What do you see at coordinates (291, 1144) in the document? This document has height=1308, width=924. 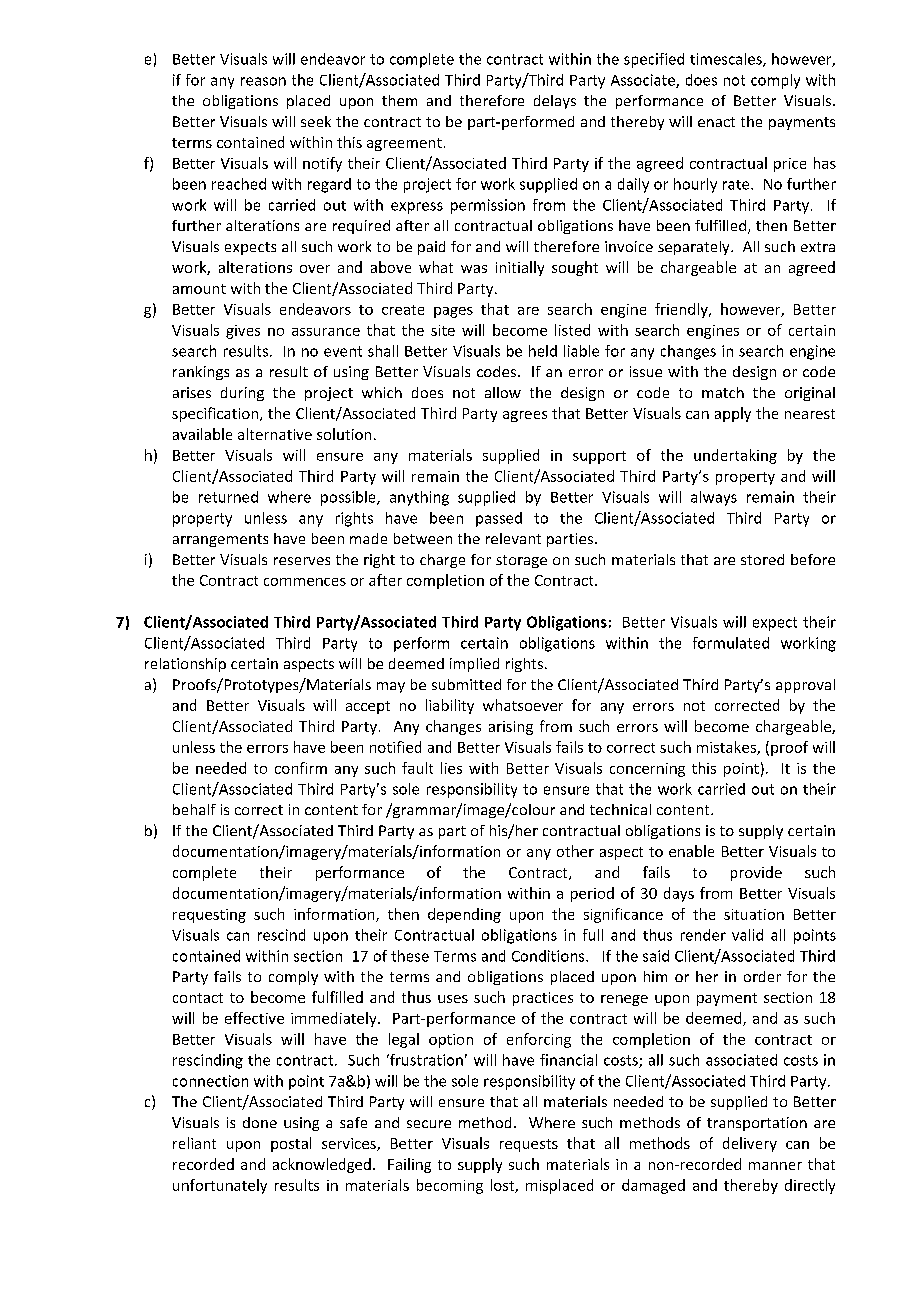 I see `postal` at bounding box center [291, 1144].
